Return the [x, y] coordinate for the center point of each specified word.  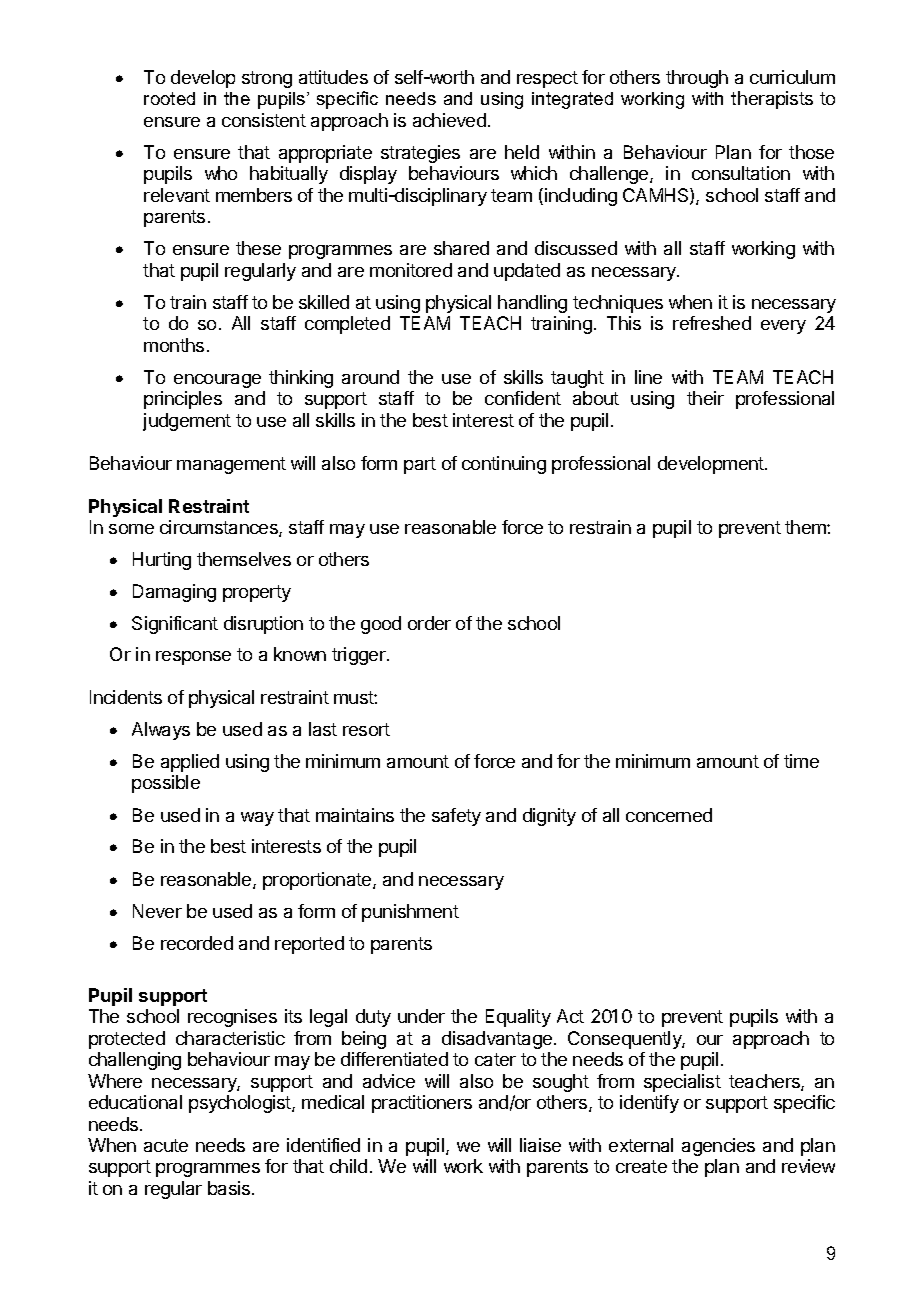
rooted [169, 98]
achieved [449, 120]
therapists [772, 100]
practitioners [422, 1104]
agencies [718, 1147]
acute [166, 1145]
